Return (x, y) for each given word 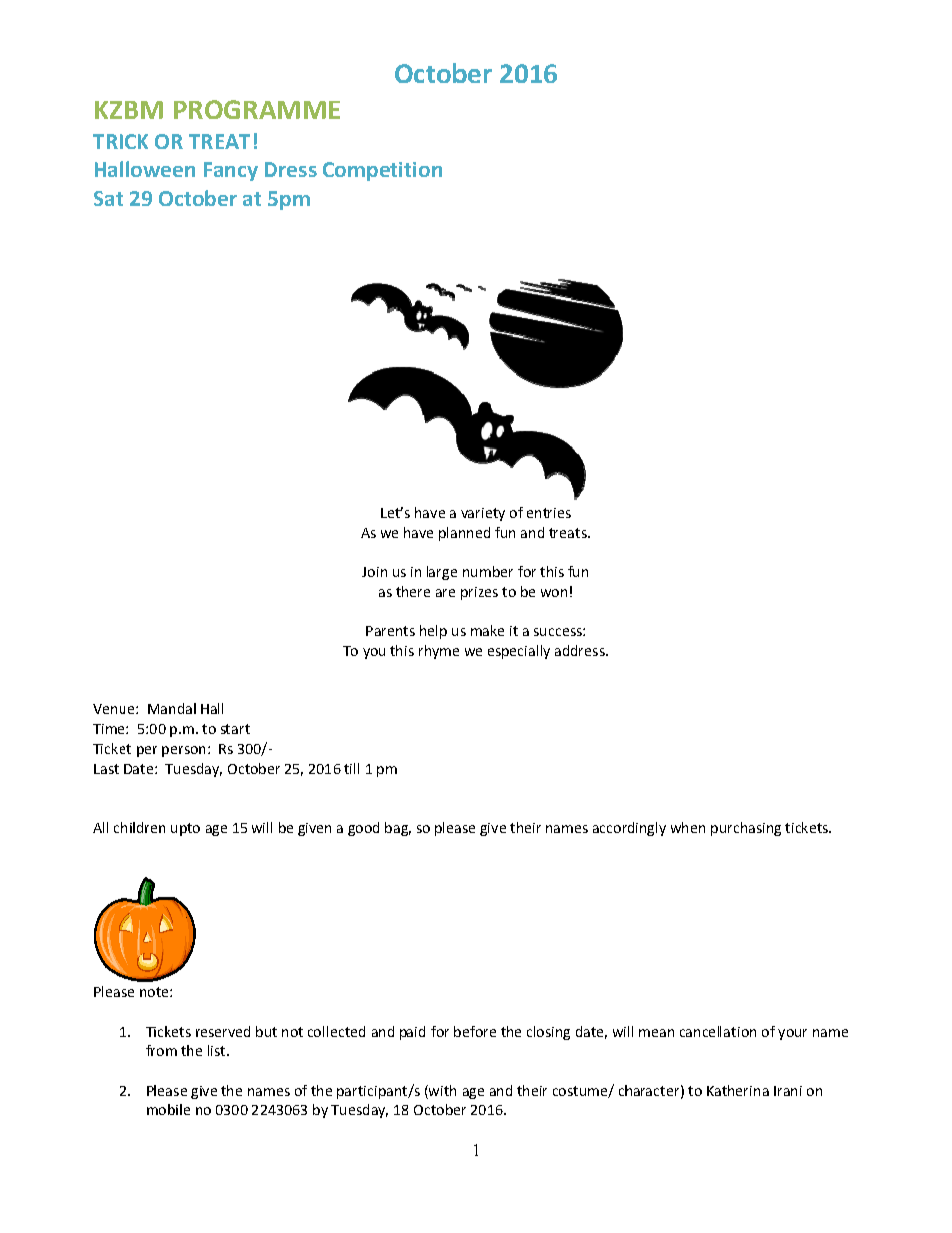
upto (185, 829)
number (488, 571)
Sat (108, 198)
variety (483, 514)
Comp (350, 171)
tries (557, 513)
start (235, 729)
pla (448, 534)
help (433, 632)
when (688, 827)
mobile (168, 1109)
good (363, 829)
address (581, 650)
